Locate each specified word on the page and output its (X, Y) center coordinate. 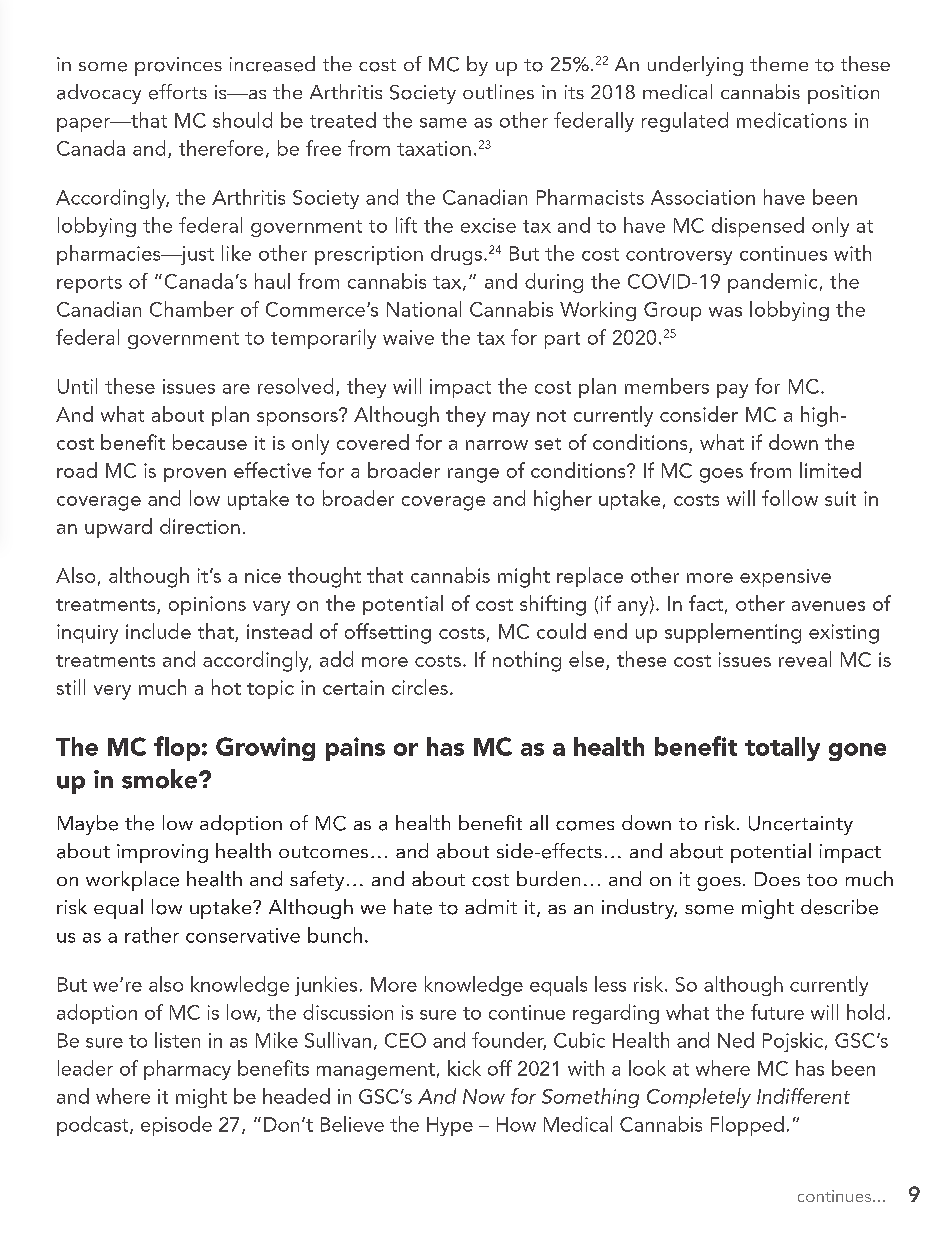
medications (792, 120)
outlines (498, 92)
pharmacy (187, 1070)
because (210, 442)
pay (732, 391)
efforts (178, 92)
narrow (497, 445)
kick (464, 1068)
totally (782, 749)
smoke (159, 779)
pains (355, 749)
